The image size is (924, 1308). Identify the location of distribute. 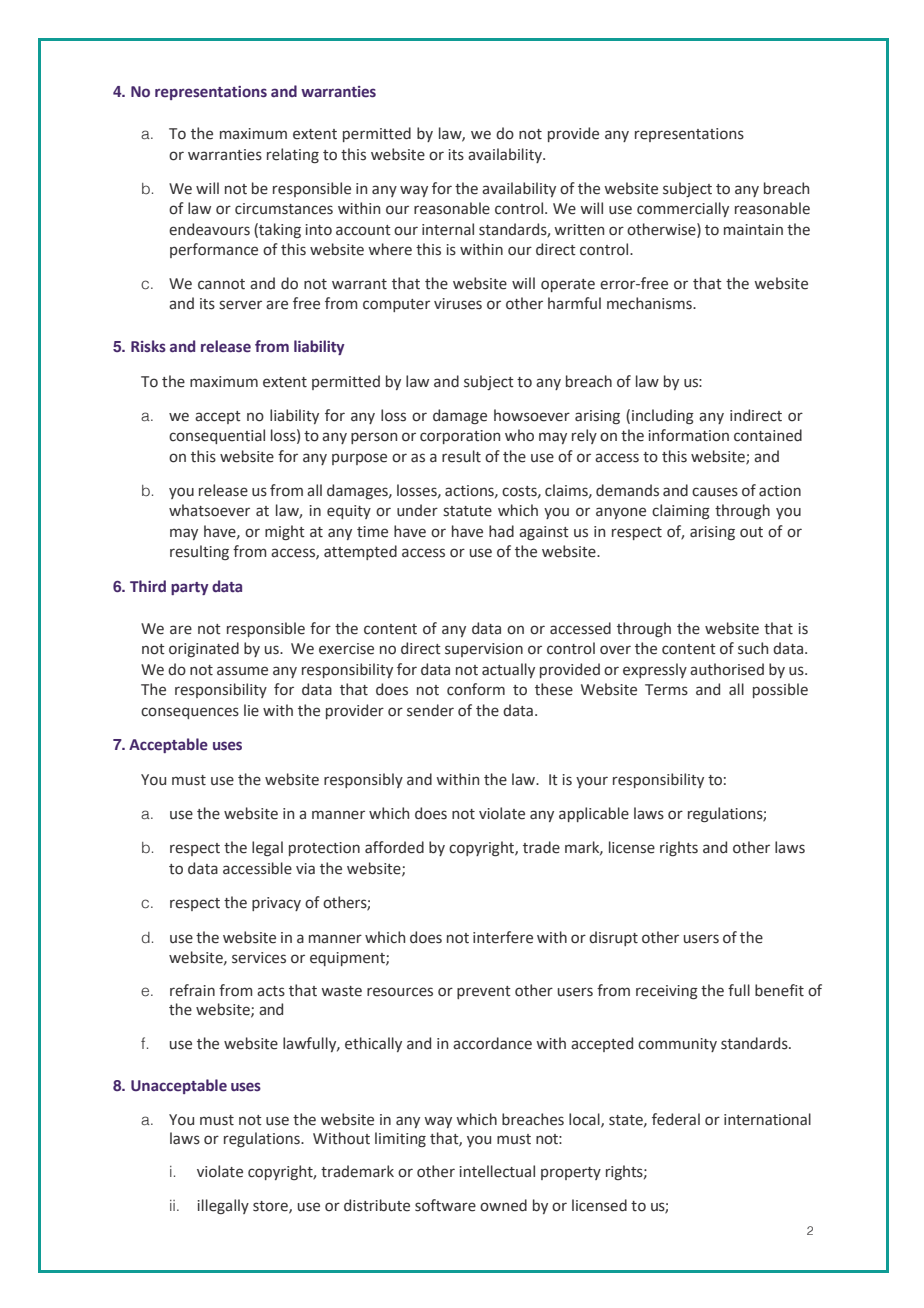
(377, 1205).
